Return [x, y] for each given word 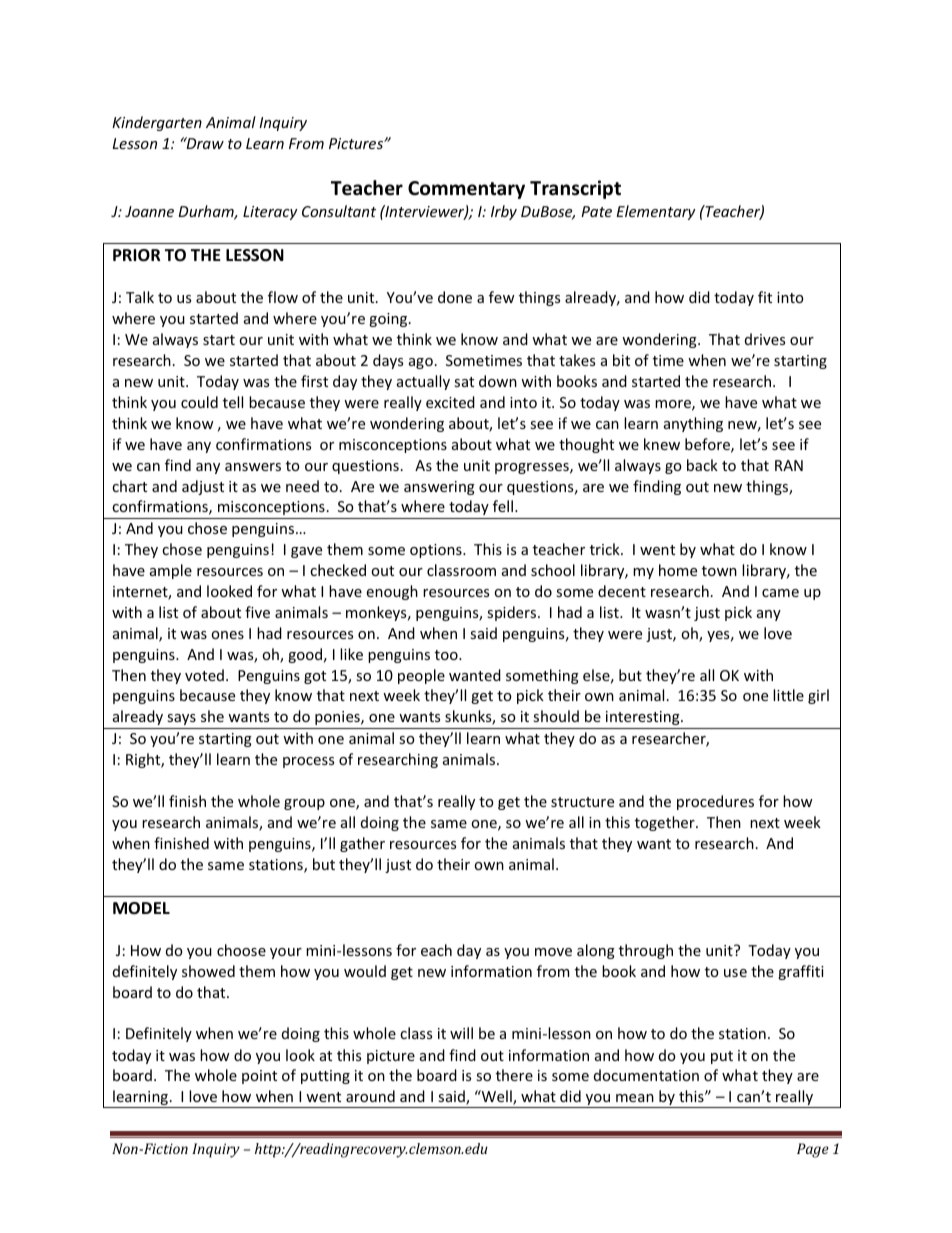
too [447, 655]
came [780, 593]
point [259, 1077]
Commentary [466, 190]
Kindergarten [157, 123]
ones [227, 635]
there [514, 1075]
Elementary [655, 212]
